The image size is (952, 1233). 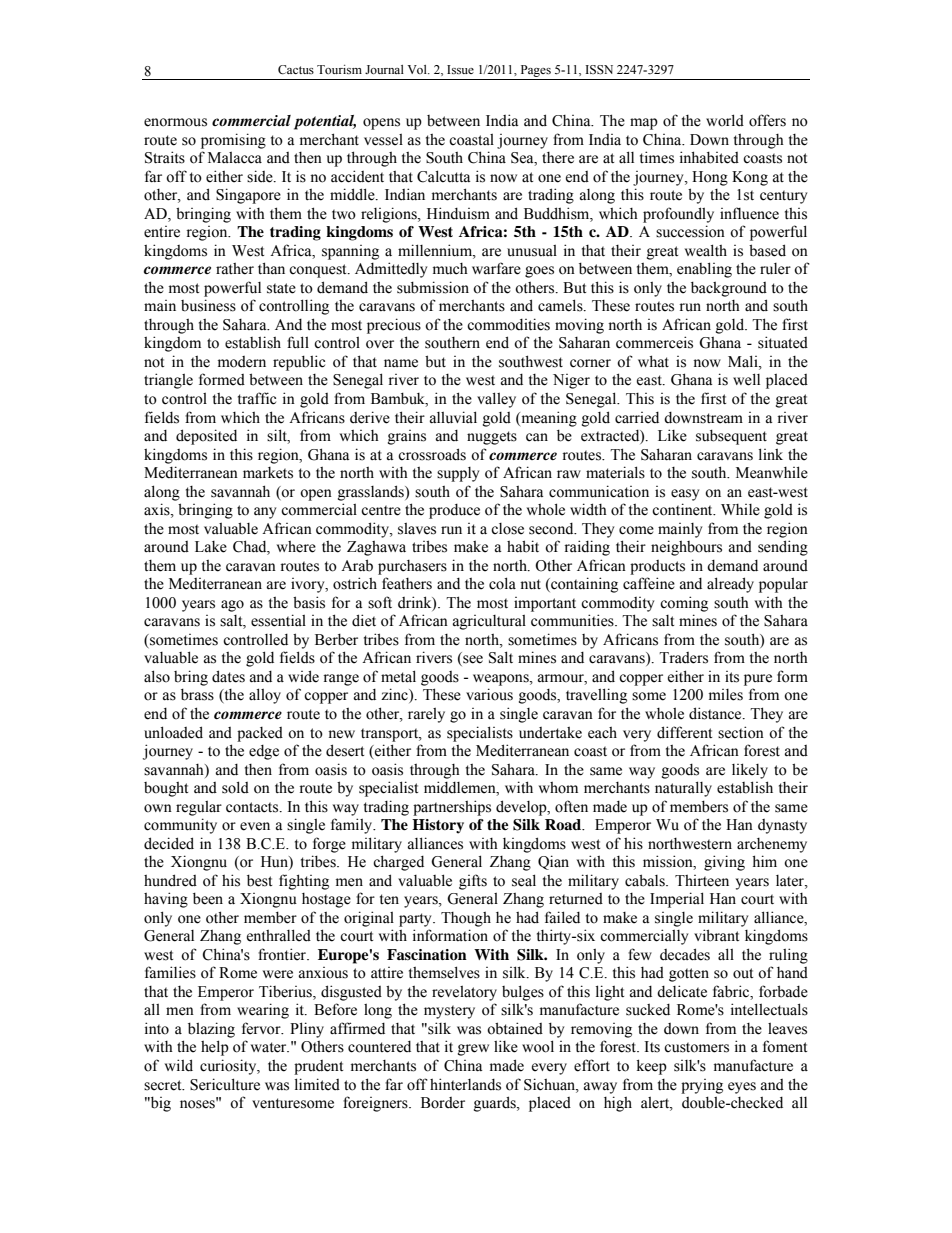 What do you see at coordinates (460, 69) in the screenshot?
I see `Issue` at bounding box center [460, 69].
